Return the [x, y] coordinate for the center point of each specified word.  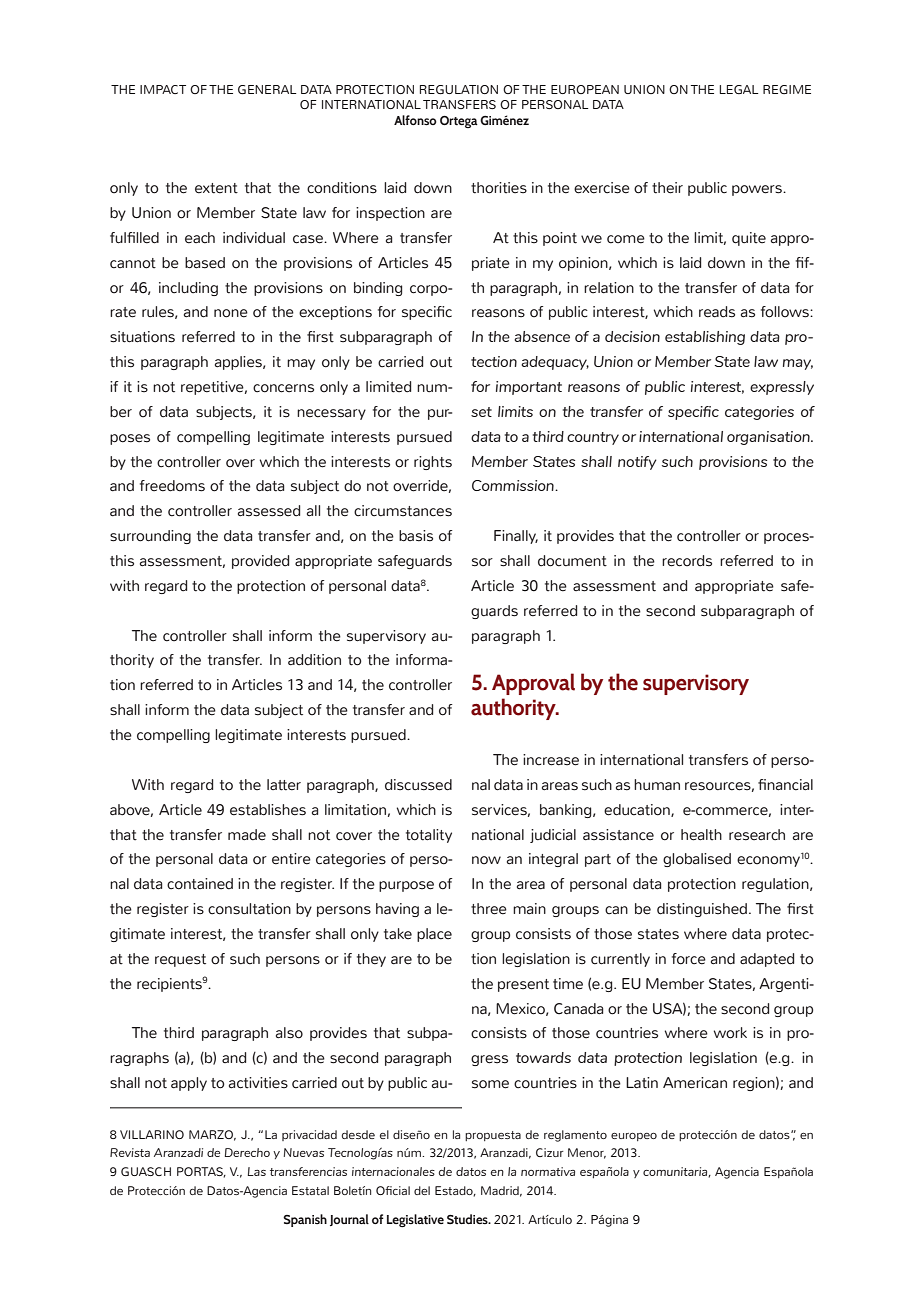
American [695, 1083]
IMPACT [163, 89]
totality [429, 836]
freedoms [172, 486]
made [247, 835]
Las [257, 1171]
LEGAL [738, 89]
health [701, 835]
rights [433, 463]
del [422, 1190]
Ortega [459, 122]
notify [637, 463]
